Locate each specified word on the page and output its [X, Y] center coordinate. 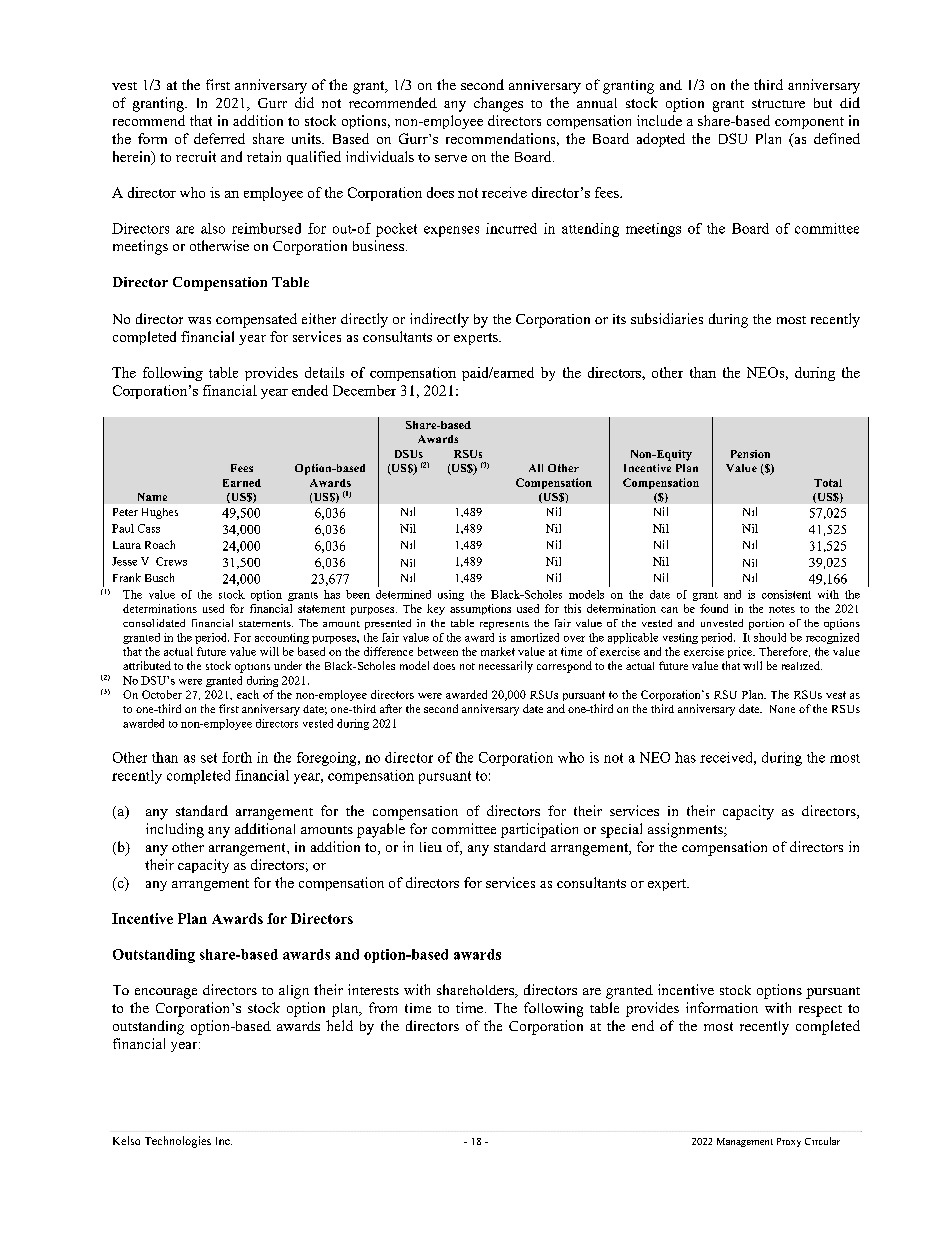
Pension [750, 454]
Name [152, 497]
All [536, 468]
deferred [219, 138]
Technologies [178, 1142]
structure [778, 103]
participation [539, 830]
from [383, 1007]
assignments [686, 830]
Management [745, 1142]
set [209, 758]
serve [451, 158]
